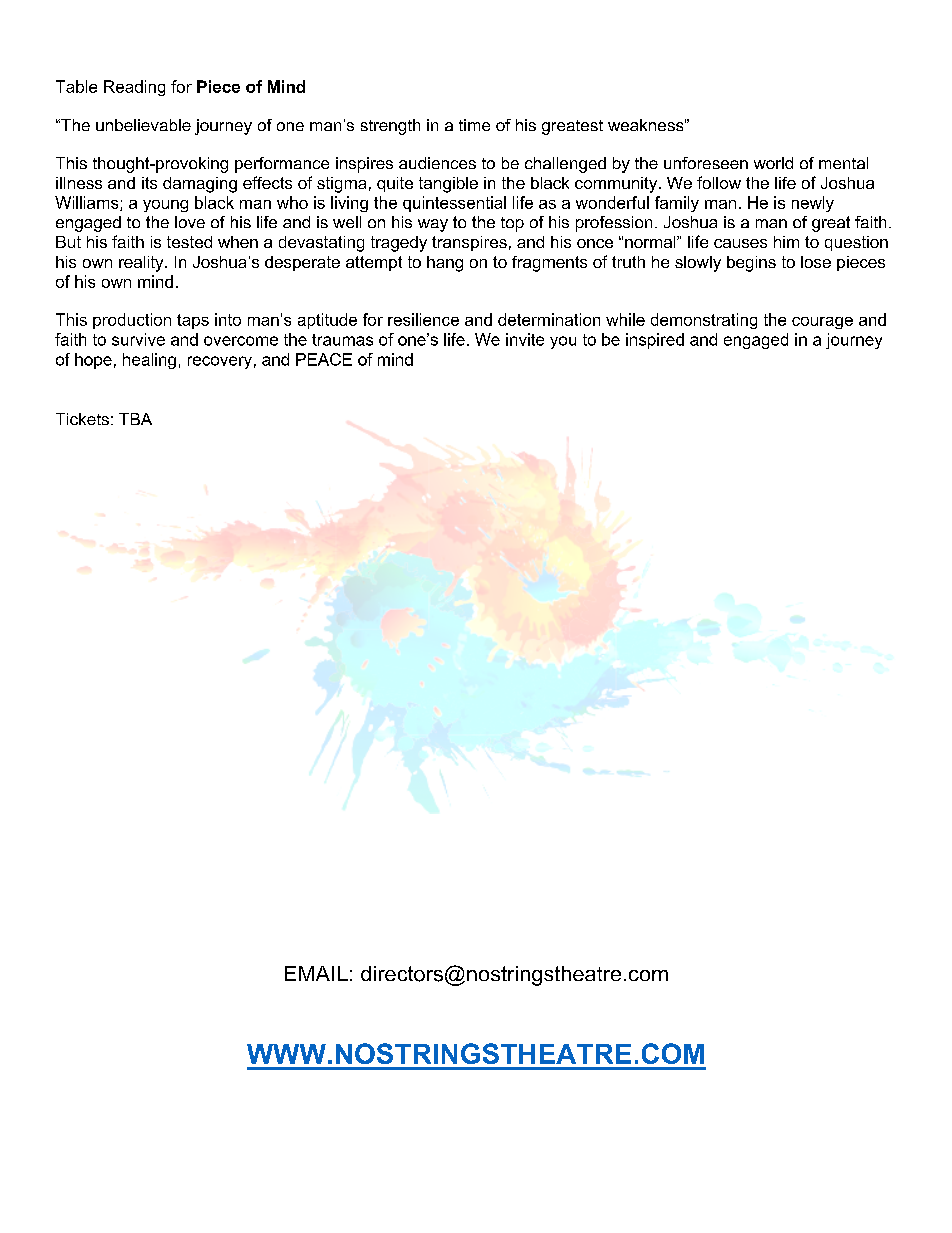 The image size is (952, 1233). I want to click on taps, so click(193, 321).
